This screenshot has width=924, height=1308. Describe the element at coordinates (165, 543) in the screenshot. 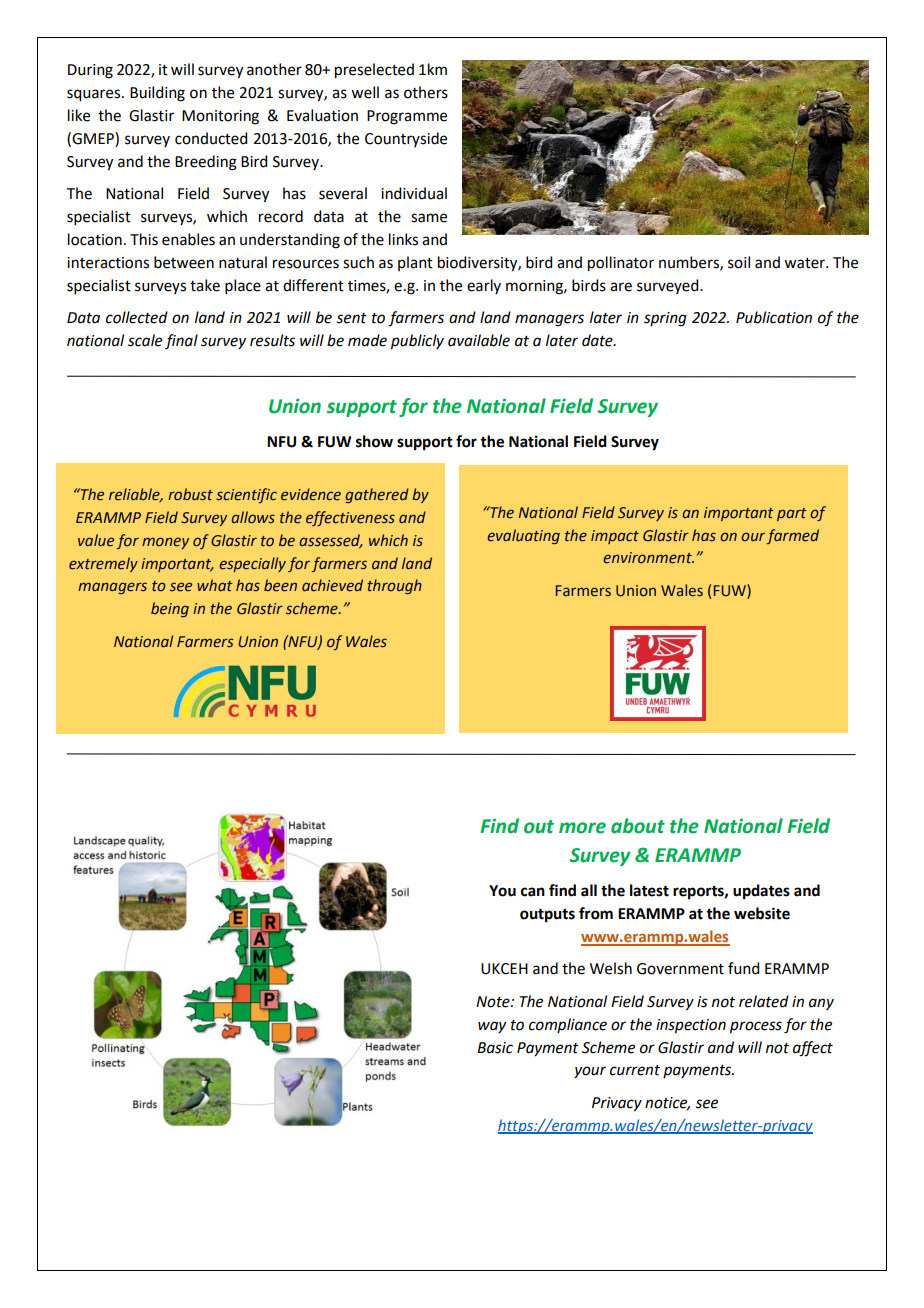

I see `money` at that location.
